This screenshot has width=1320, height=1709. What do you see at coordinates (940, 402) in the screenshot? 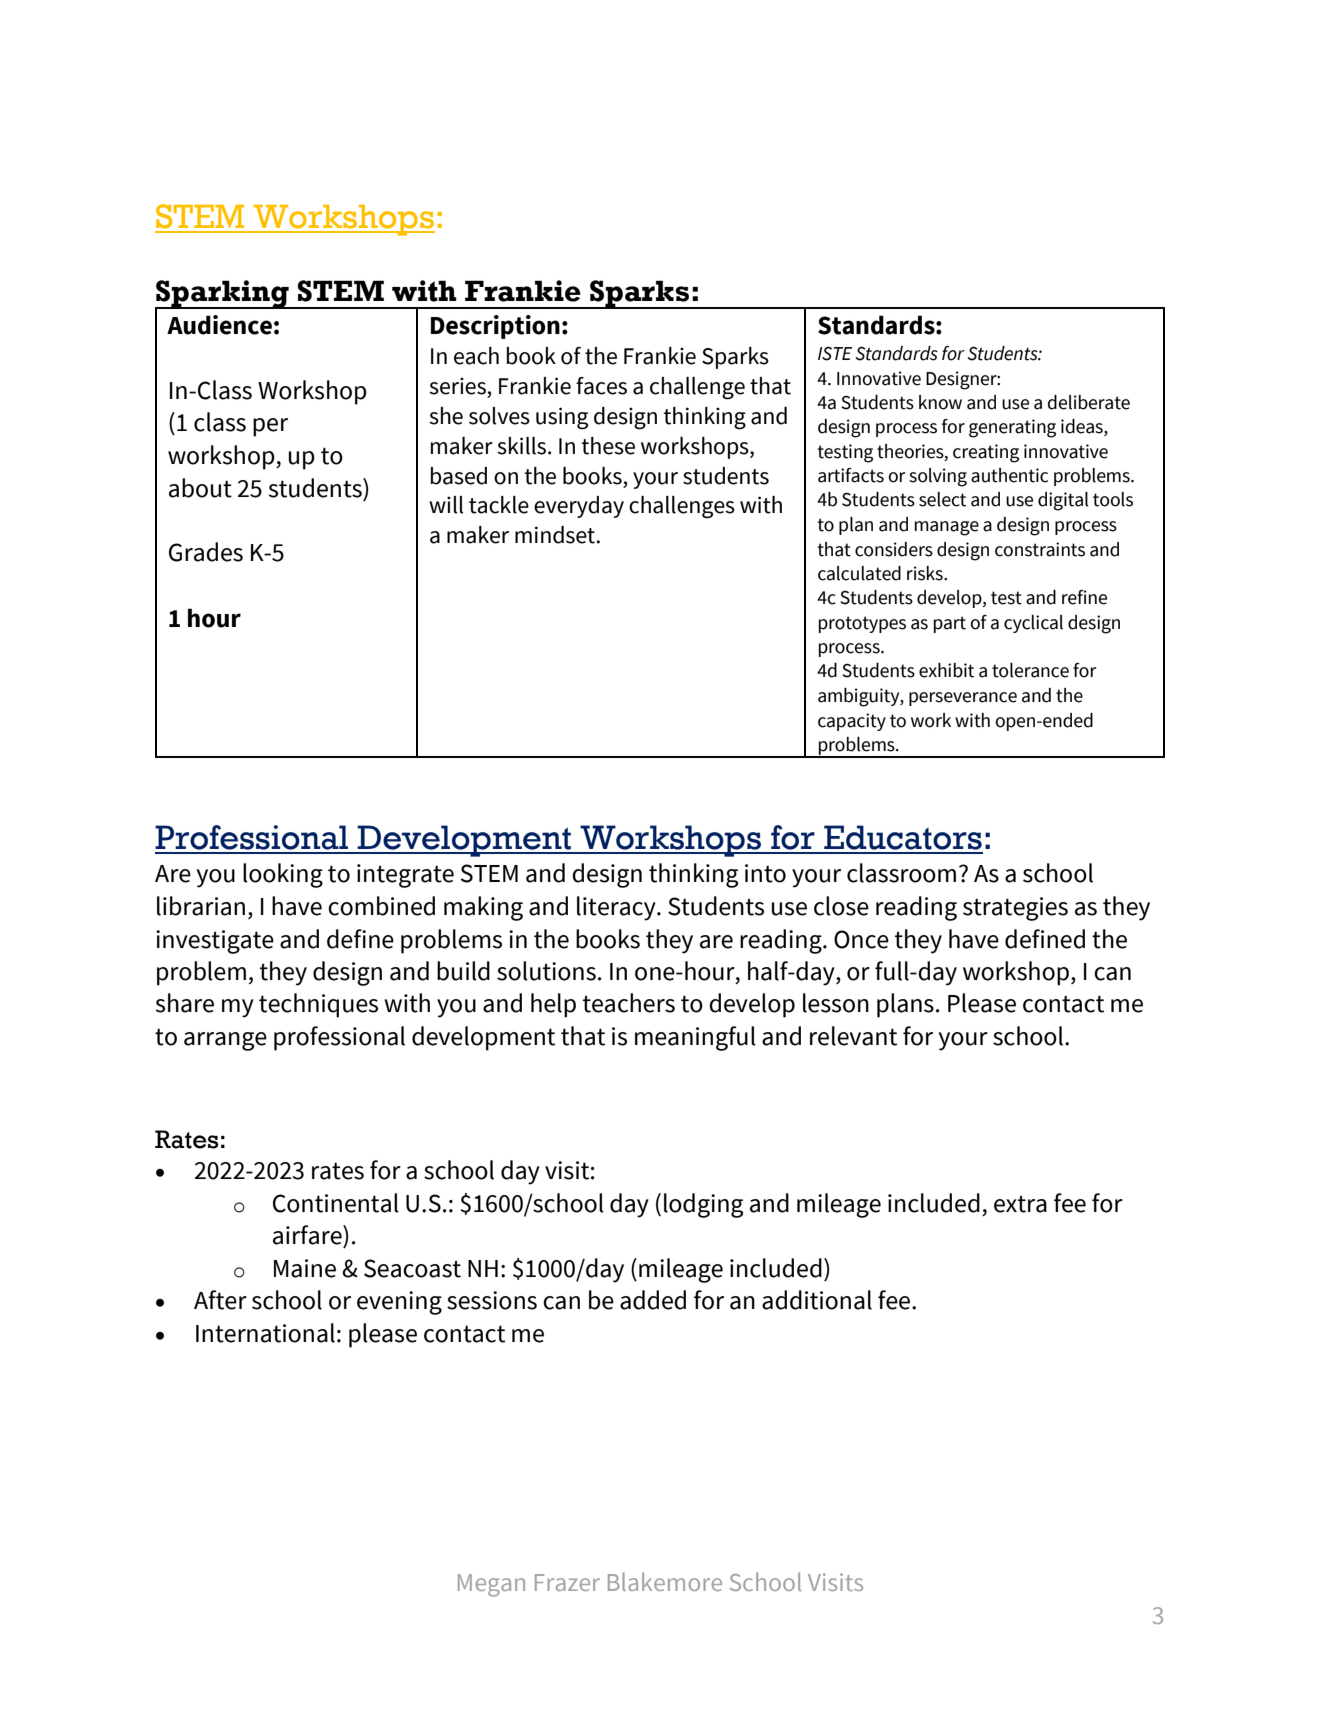
I see `know` at bounding box center [940, 402].
